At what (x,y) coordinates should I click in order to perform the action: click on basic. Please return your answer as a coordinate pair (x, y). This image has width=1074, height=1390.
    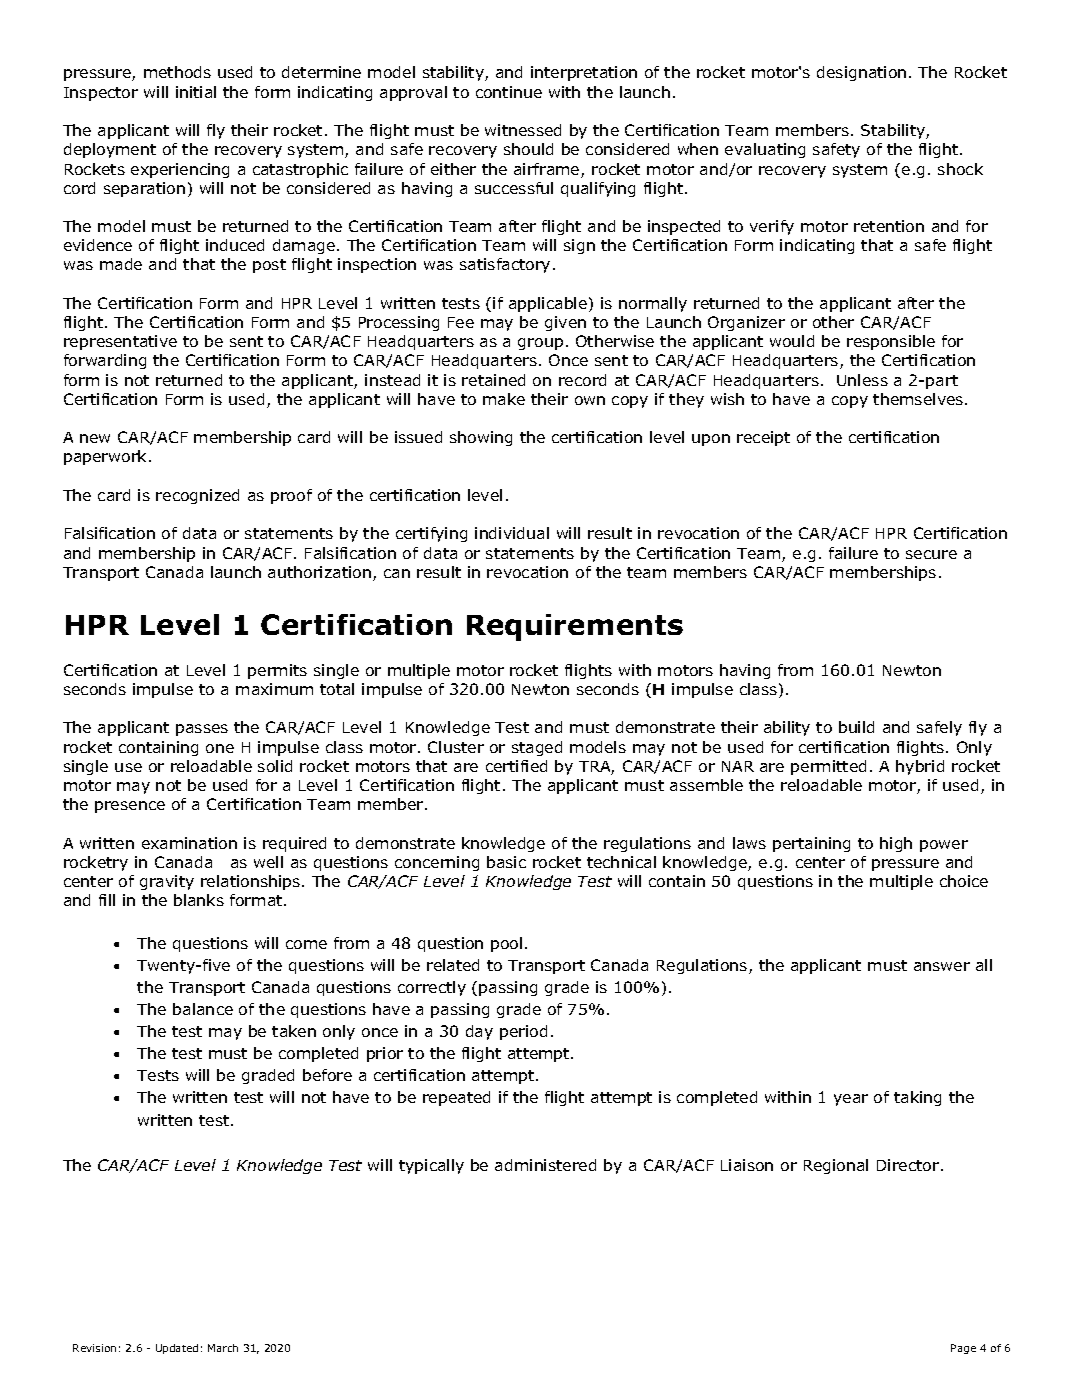
    Looking at the image, I should click on (506, 862).
